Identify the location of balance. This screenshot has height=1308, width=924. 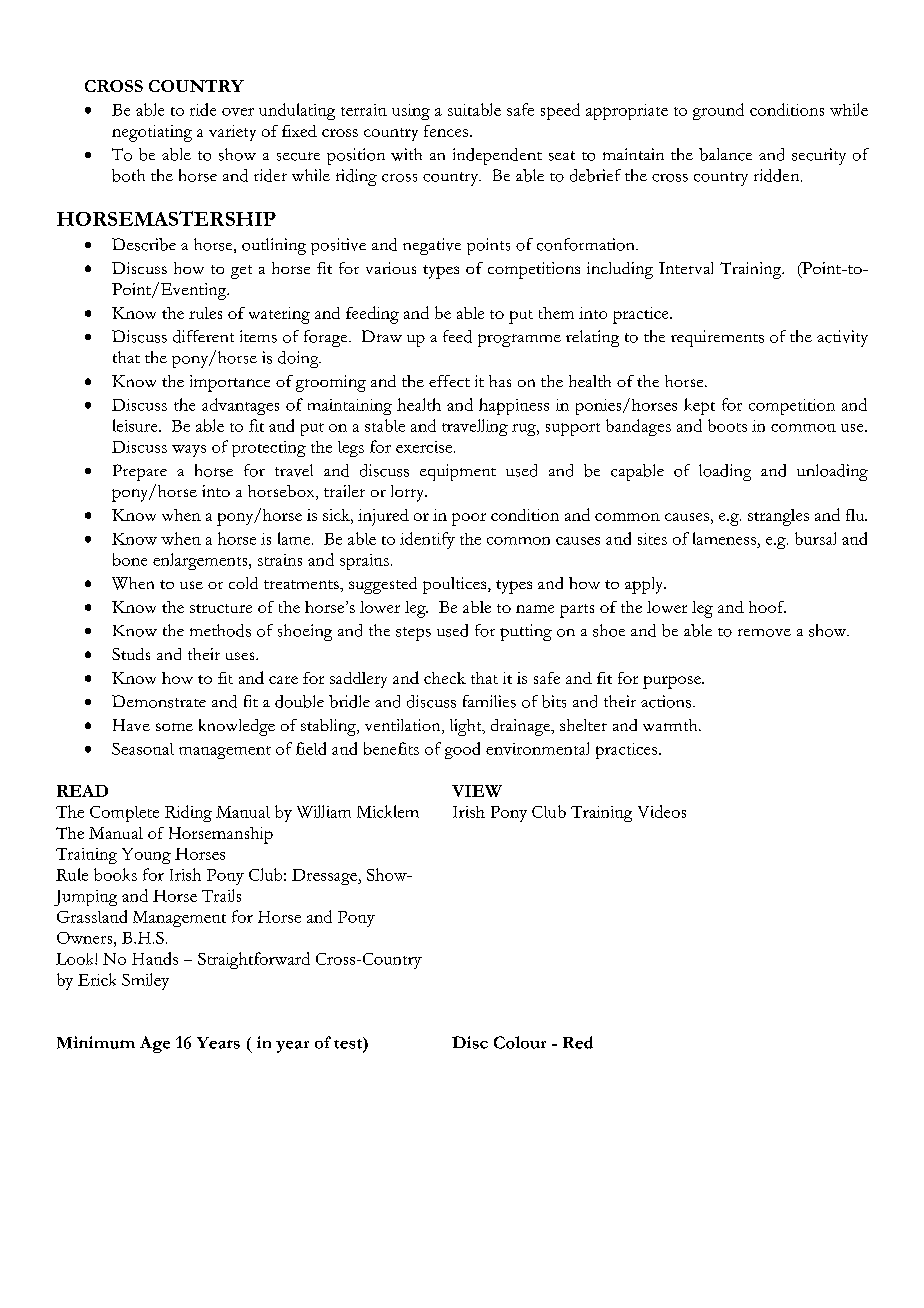
(725, 154).
